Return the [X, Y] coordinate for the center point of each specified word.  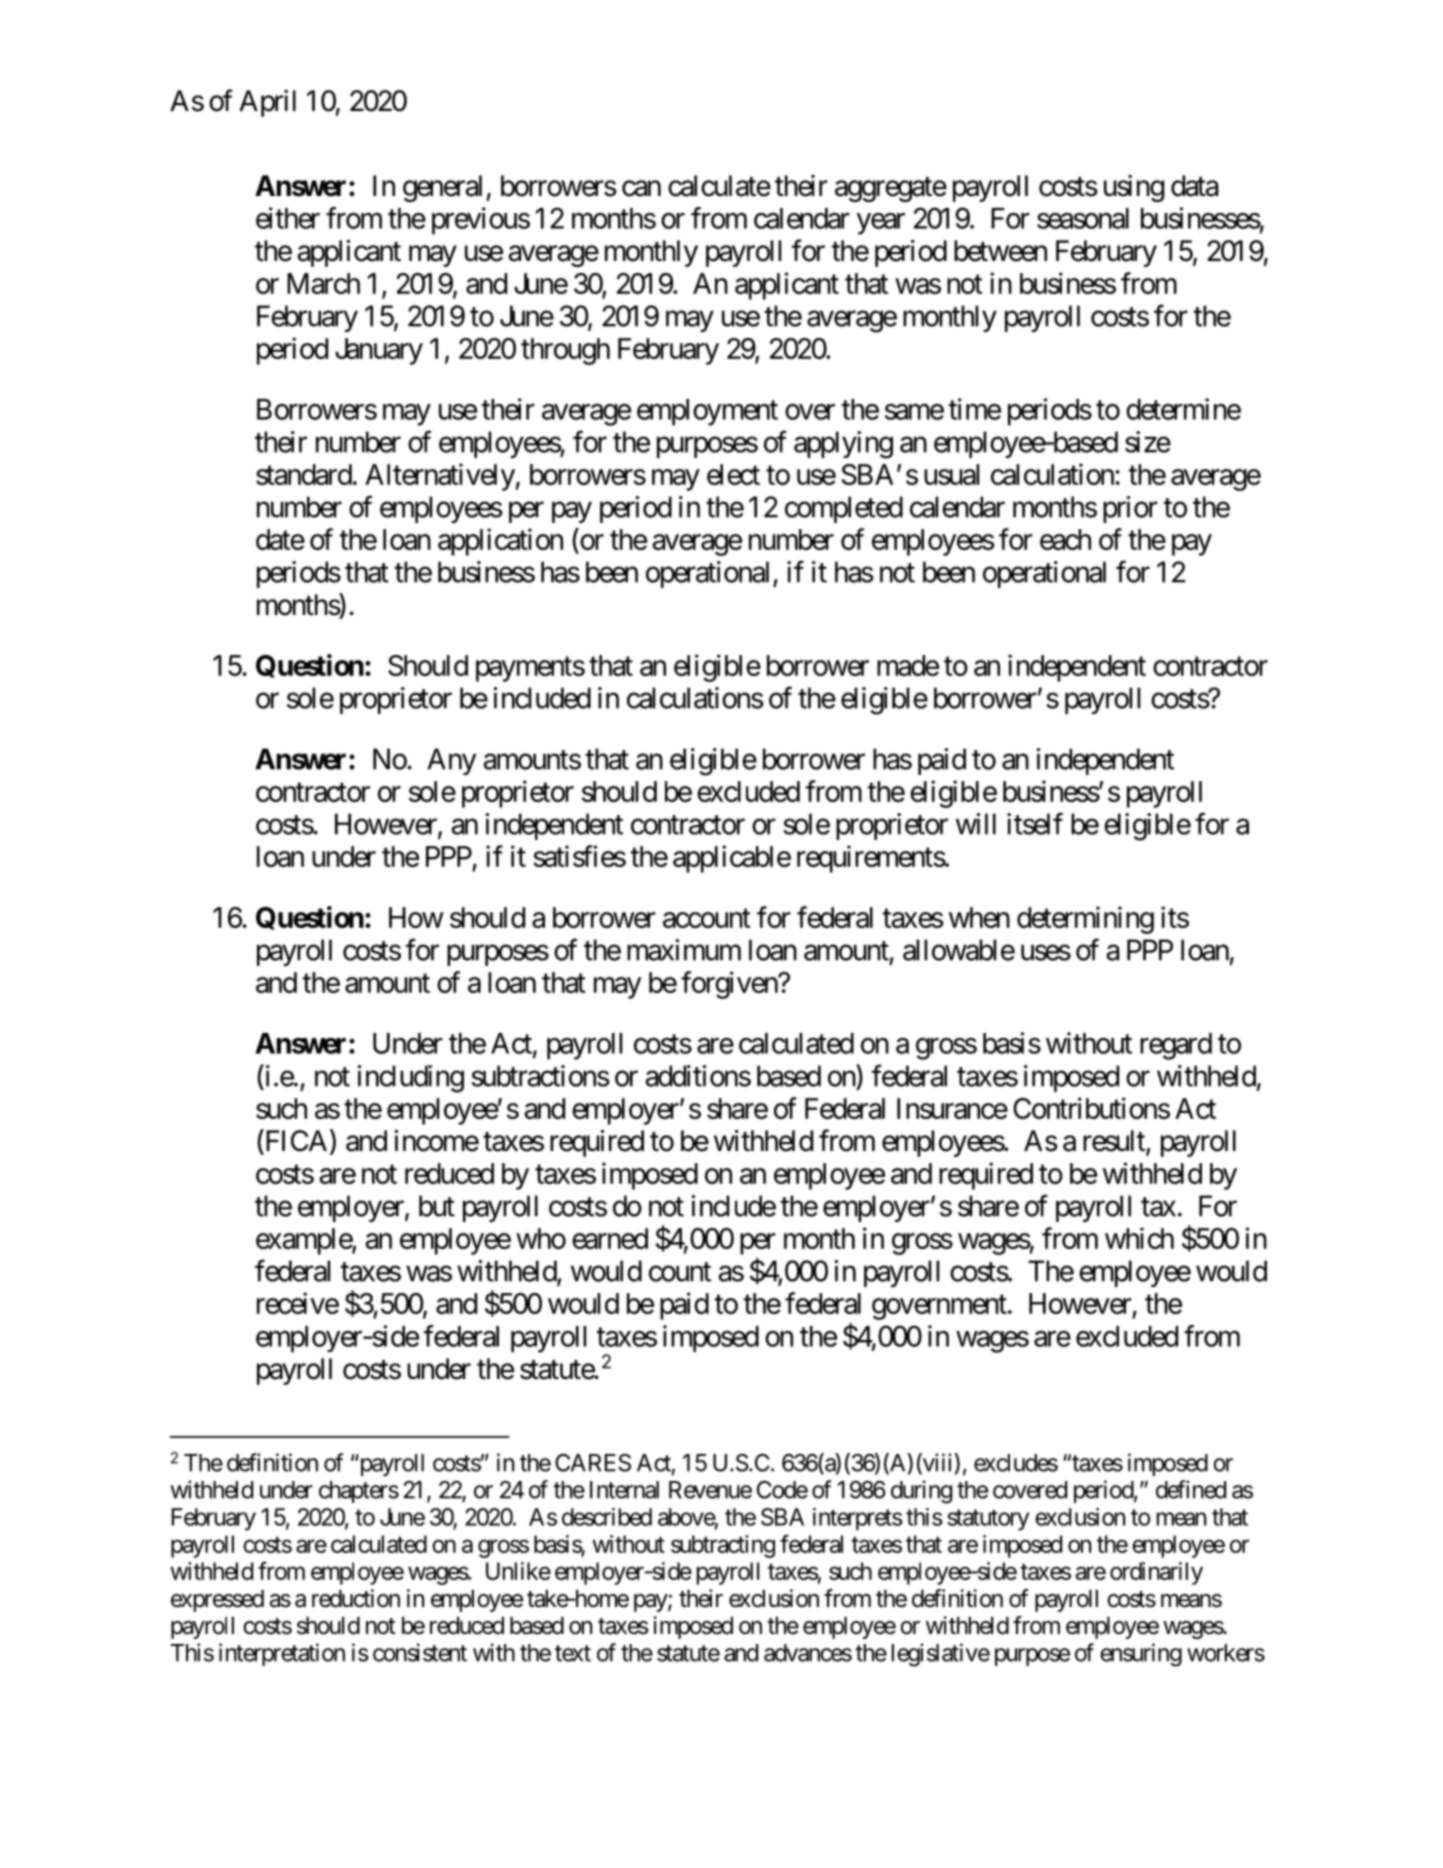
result [1115, 1142]
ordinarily [1156, 1573]
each [1065, 539]
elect [733, 474]
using [1134, 188]
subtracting [723, 1546]
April [267, 103]
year [881, 224]
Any [451, 761]
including [410, 1079]
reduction [356, 1598]
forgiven [730, 985]
